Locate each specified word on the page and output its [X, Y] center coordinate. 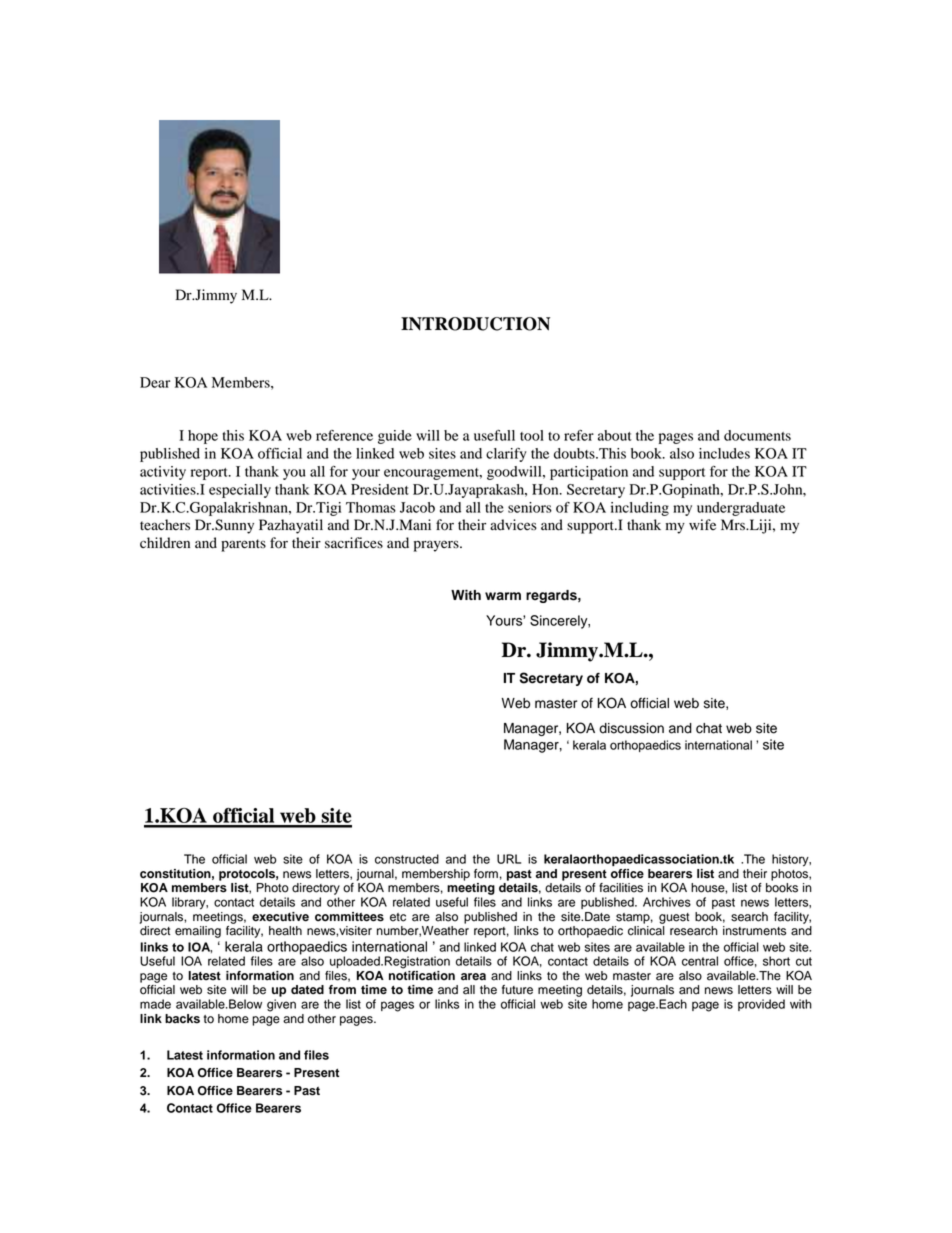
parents [243, 545]
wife [702, 524]
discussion [631, 728]
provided [761, 1005]
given [281, 1005]
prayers [437, 546]
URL [509, 859]
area [473, 977]
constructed [407, 859]
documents [757, 435]
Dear [155, 382]
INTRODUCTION [475, 324]
